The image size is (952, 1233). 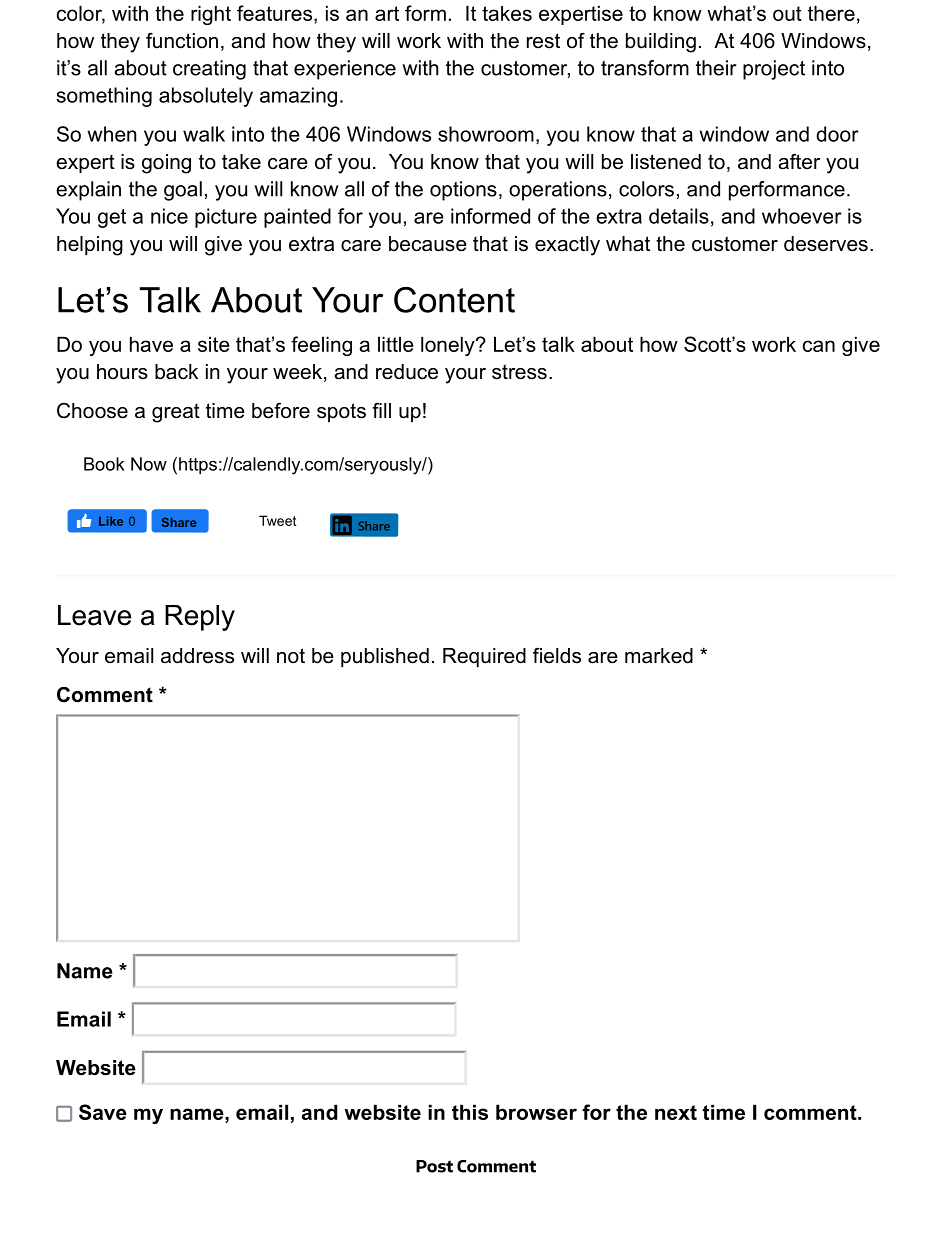 I want to click on this, so click(x=470, y=1112).
